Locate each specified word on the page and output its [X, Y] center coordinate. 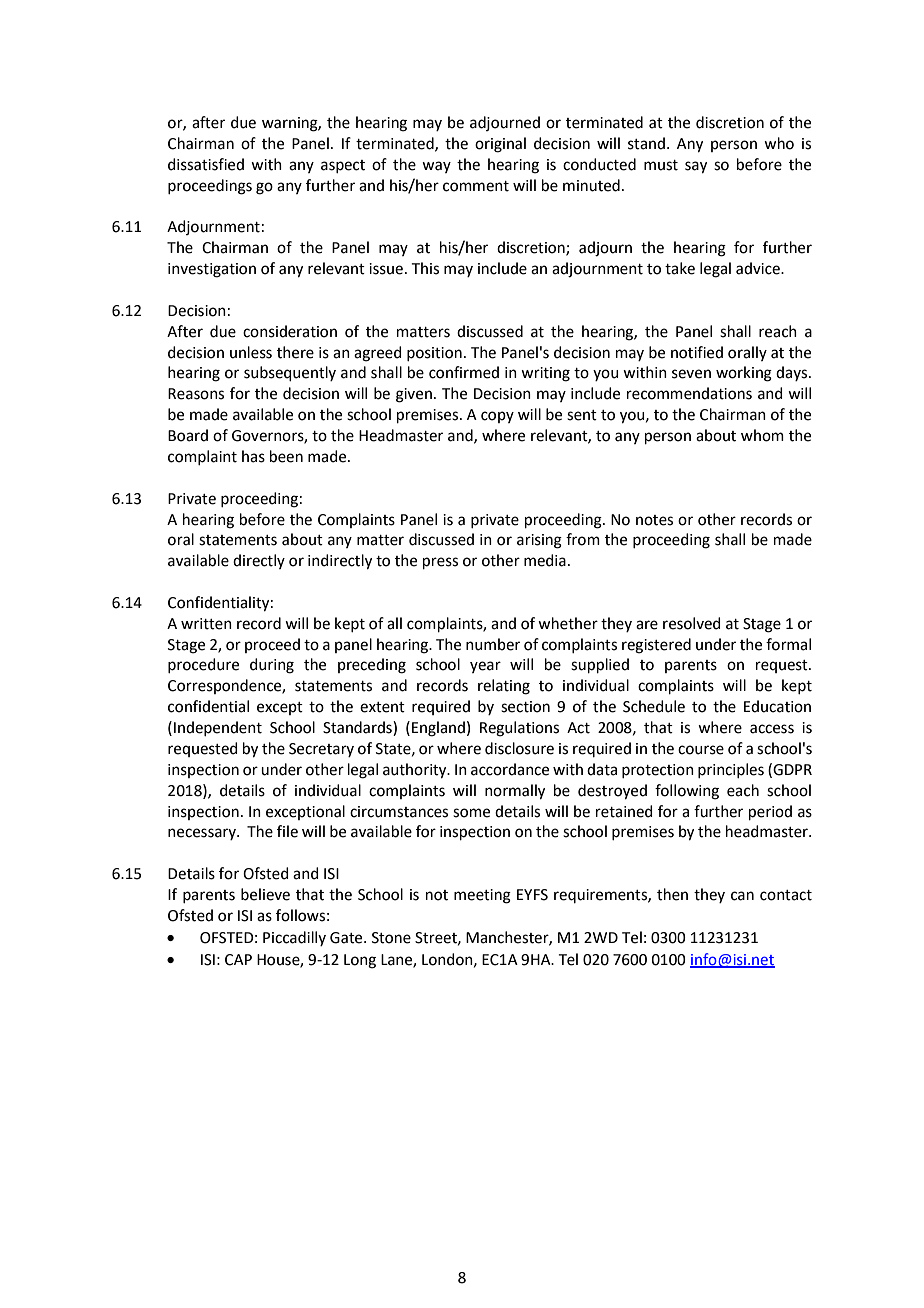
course [701, 750]
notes [654, 520]
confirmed [464, 372]
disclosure [519, 748]
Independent [218, 728]
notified [697, 352]
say [696, 167]
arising [539, 541]
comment [476, 186]
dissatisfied [206, 164]
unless [251, 352]
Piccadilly [294, 938]
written [206, 624]
